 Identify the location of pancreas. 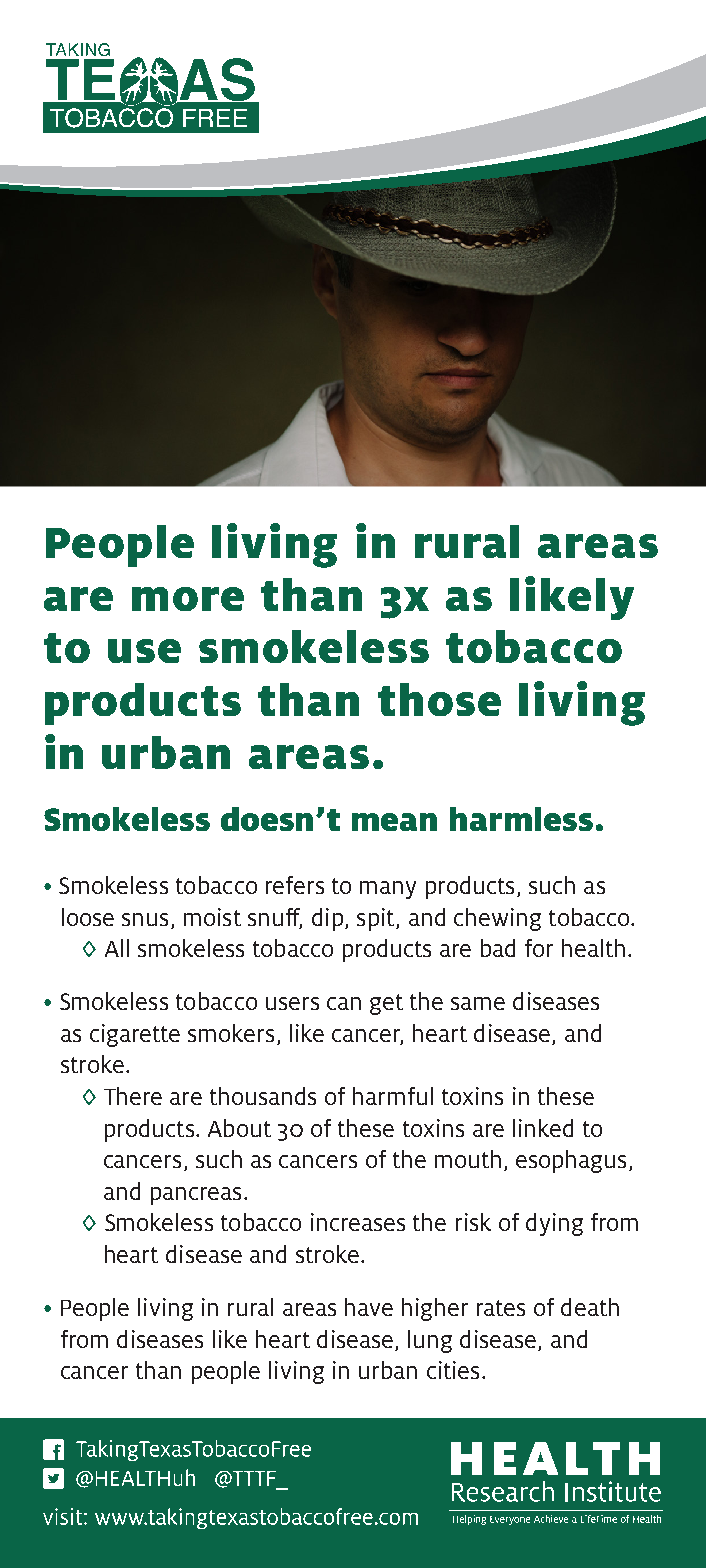
(196, 1196).
